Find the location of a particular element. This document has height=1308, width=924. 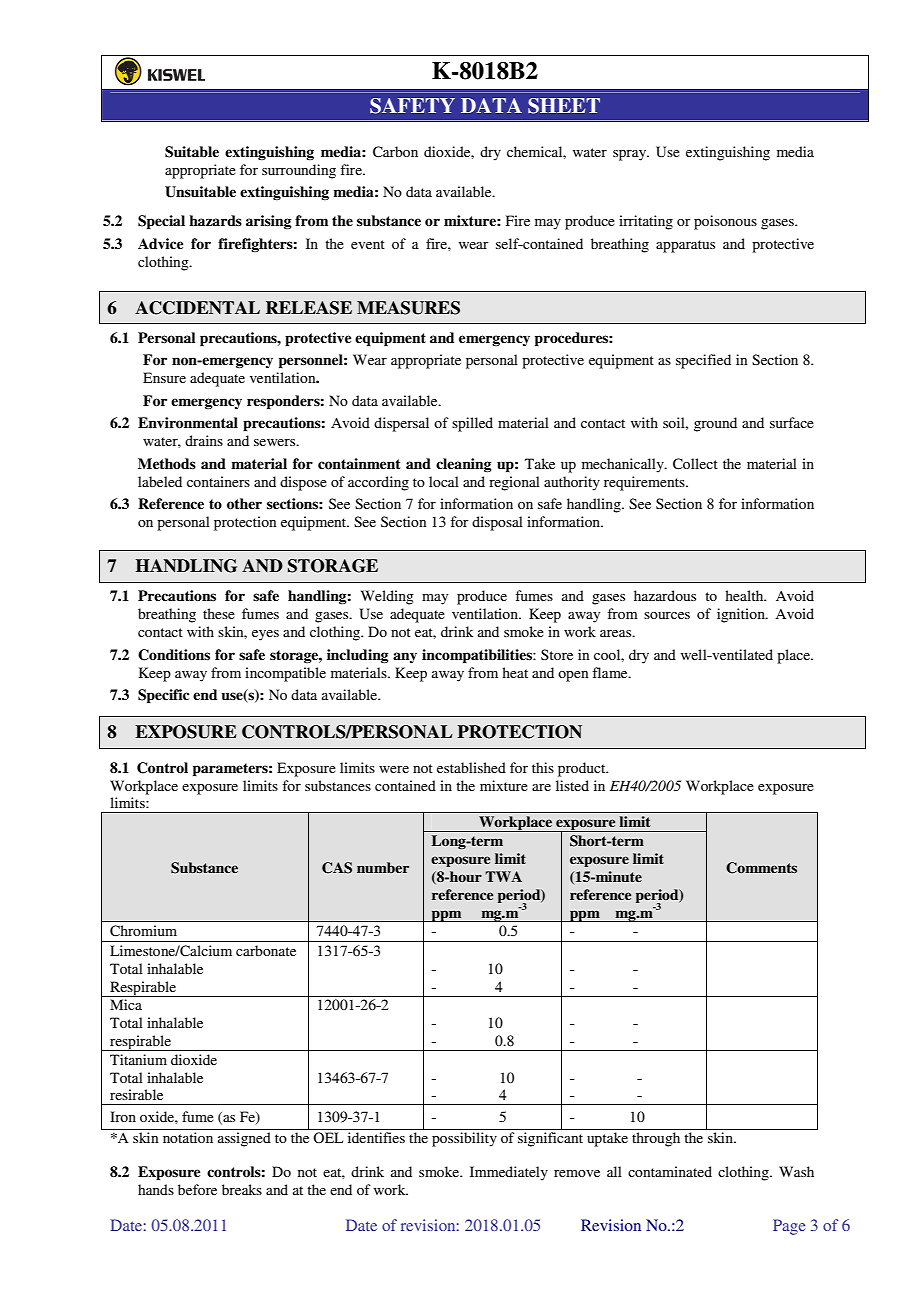

surrounding is located at coordinates (299, 171).
